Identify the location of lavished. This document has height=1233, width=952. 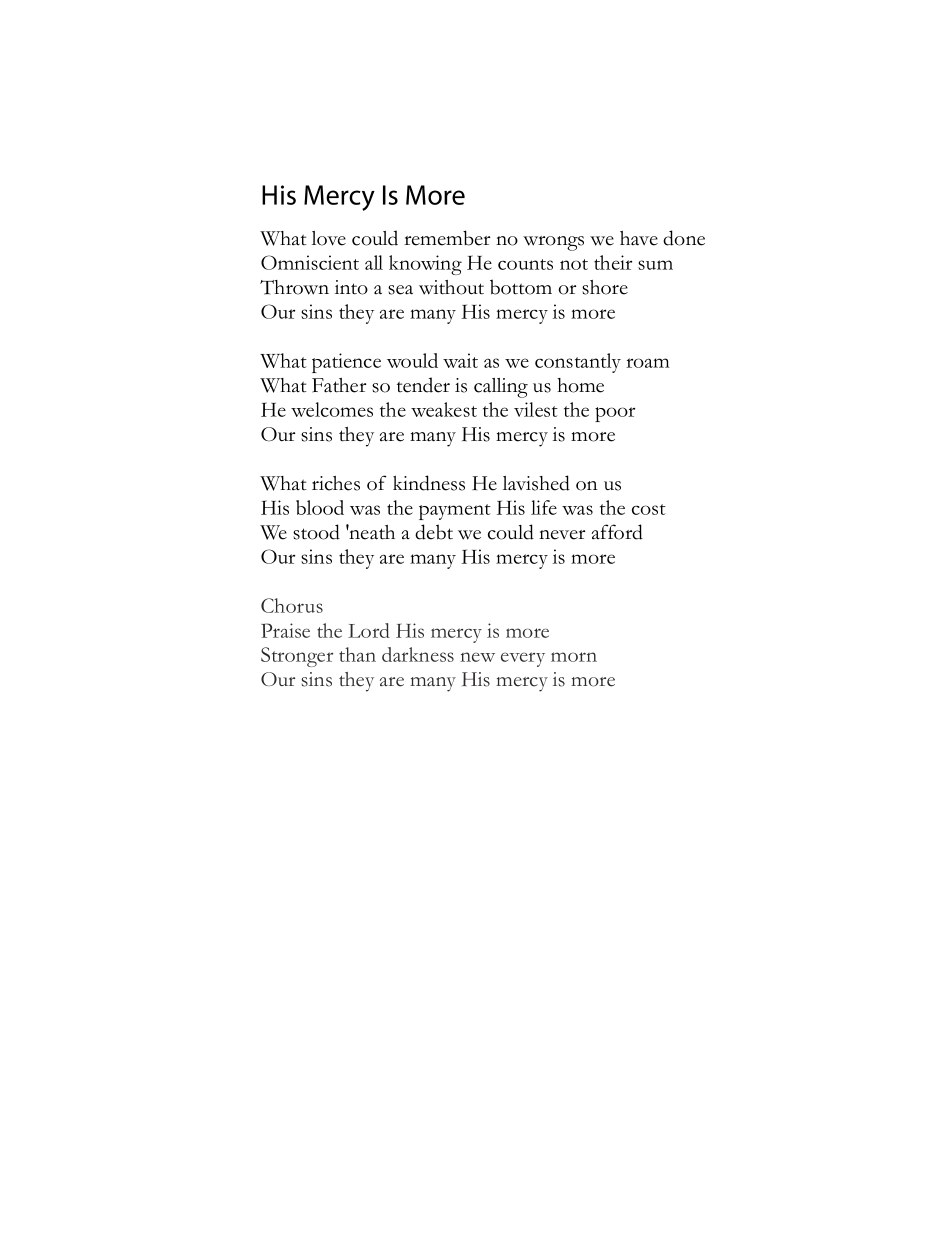
(536, 483).
